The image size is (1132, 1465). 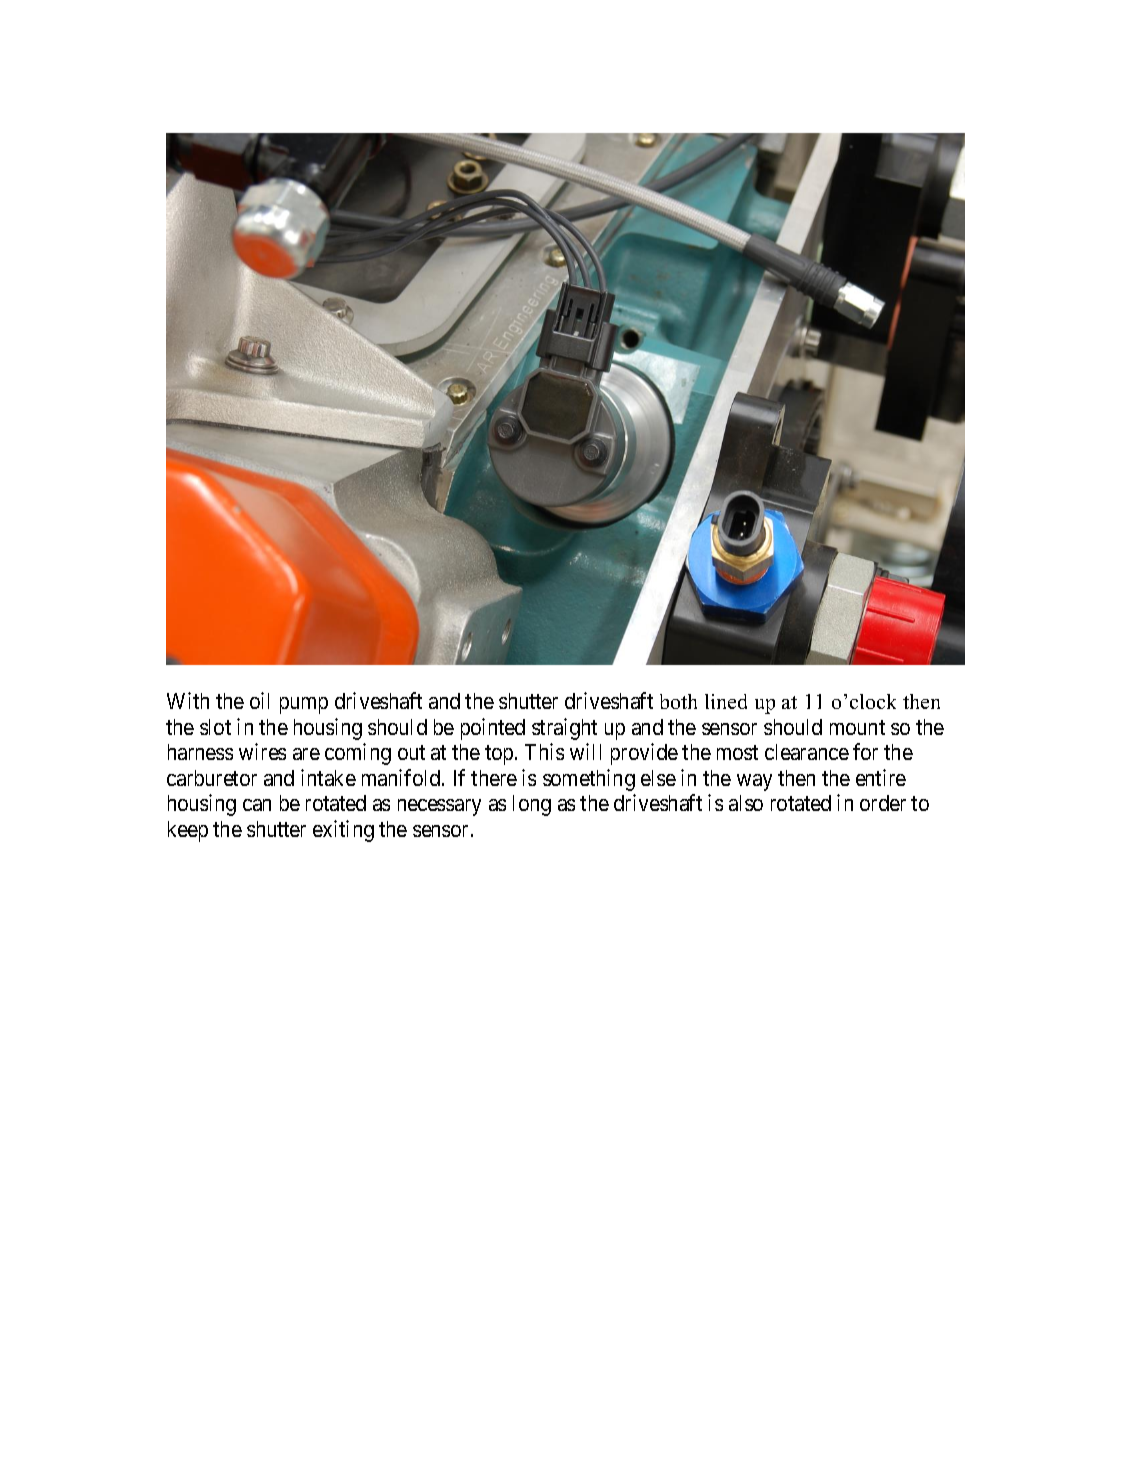 I want to click on long, so click(x=532, y=805).
